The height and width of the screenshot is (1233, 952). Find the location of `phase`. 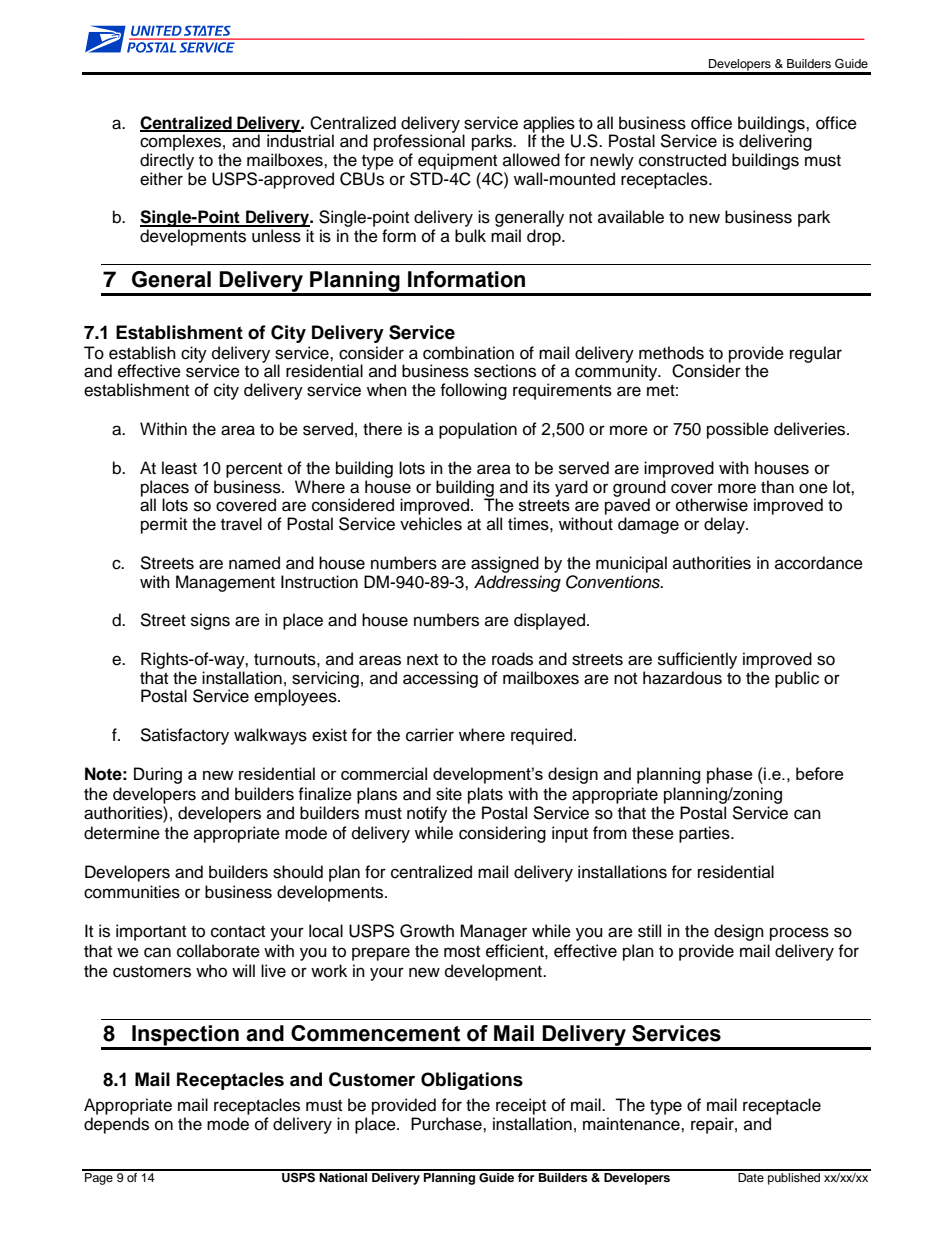

phase is located at coordinates (730, 775).
